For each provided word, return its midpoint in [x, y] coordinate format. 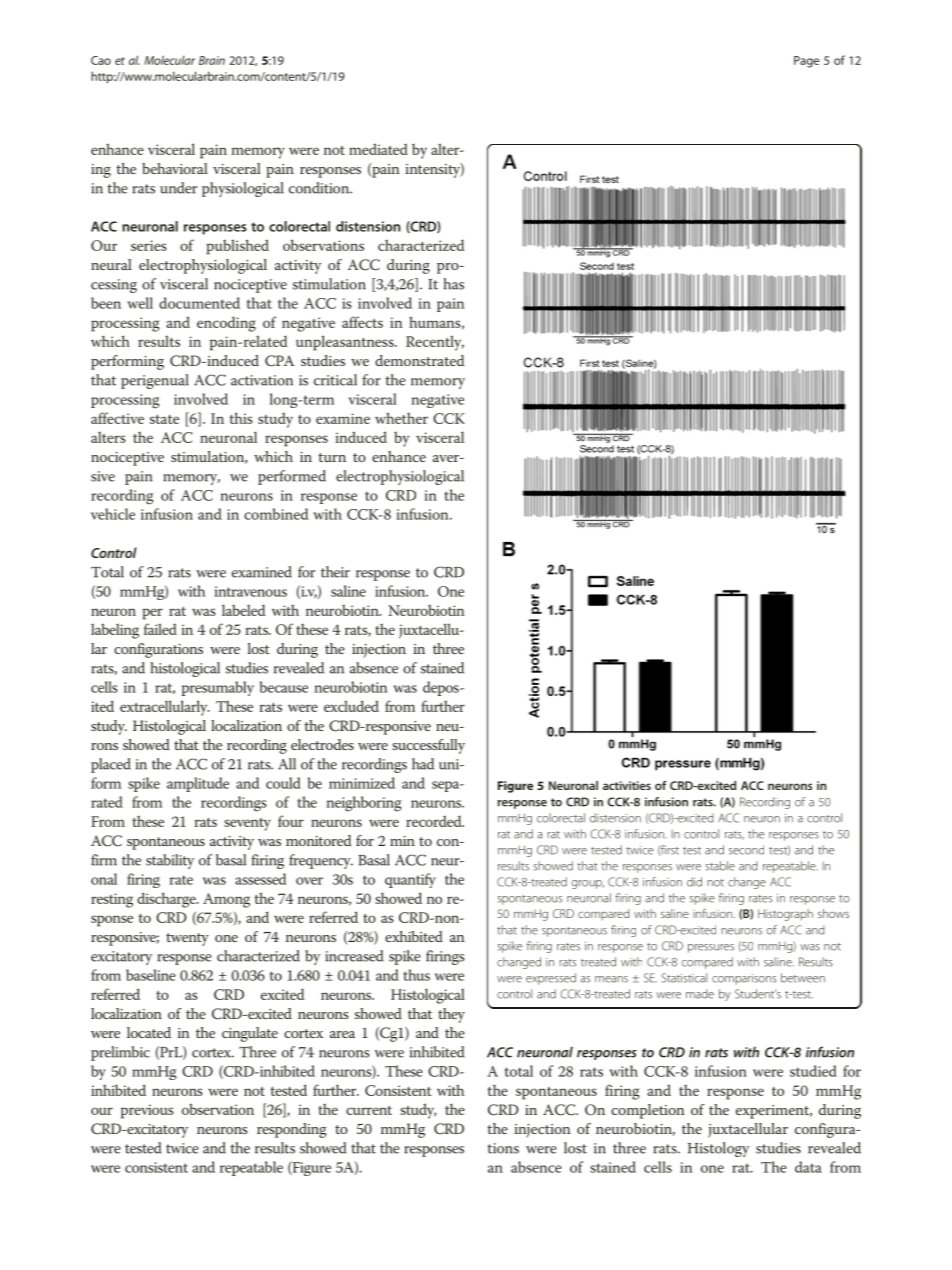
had [423, 764]
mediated [378, 149]
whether [401, 418]
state [164, 419]
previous [147, 1111]
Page [806, 62]
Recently [435, 343]
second [746, 850]
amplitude [198, 784]
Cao [101, 60]
